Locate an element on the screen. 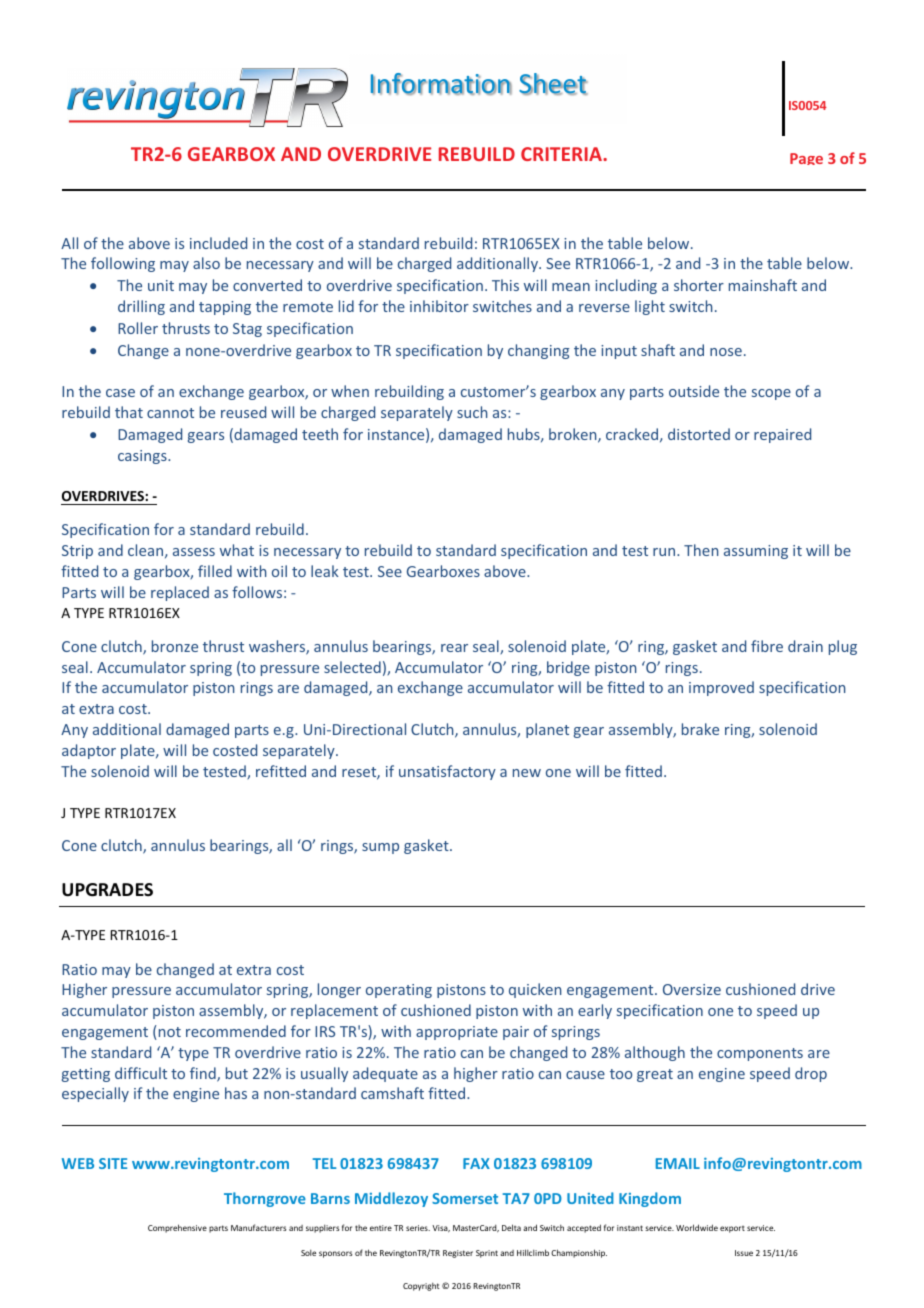  leak is located at coordinates (325, 571).
